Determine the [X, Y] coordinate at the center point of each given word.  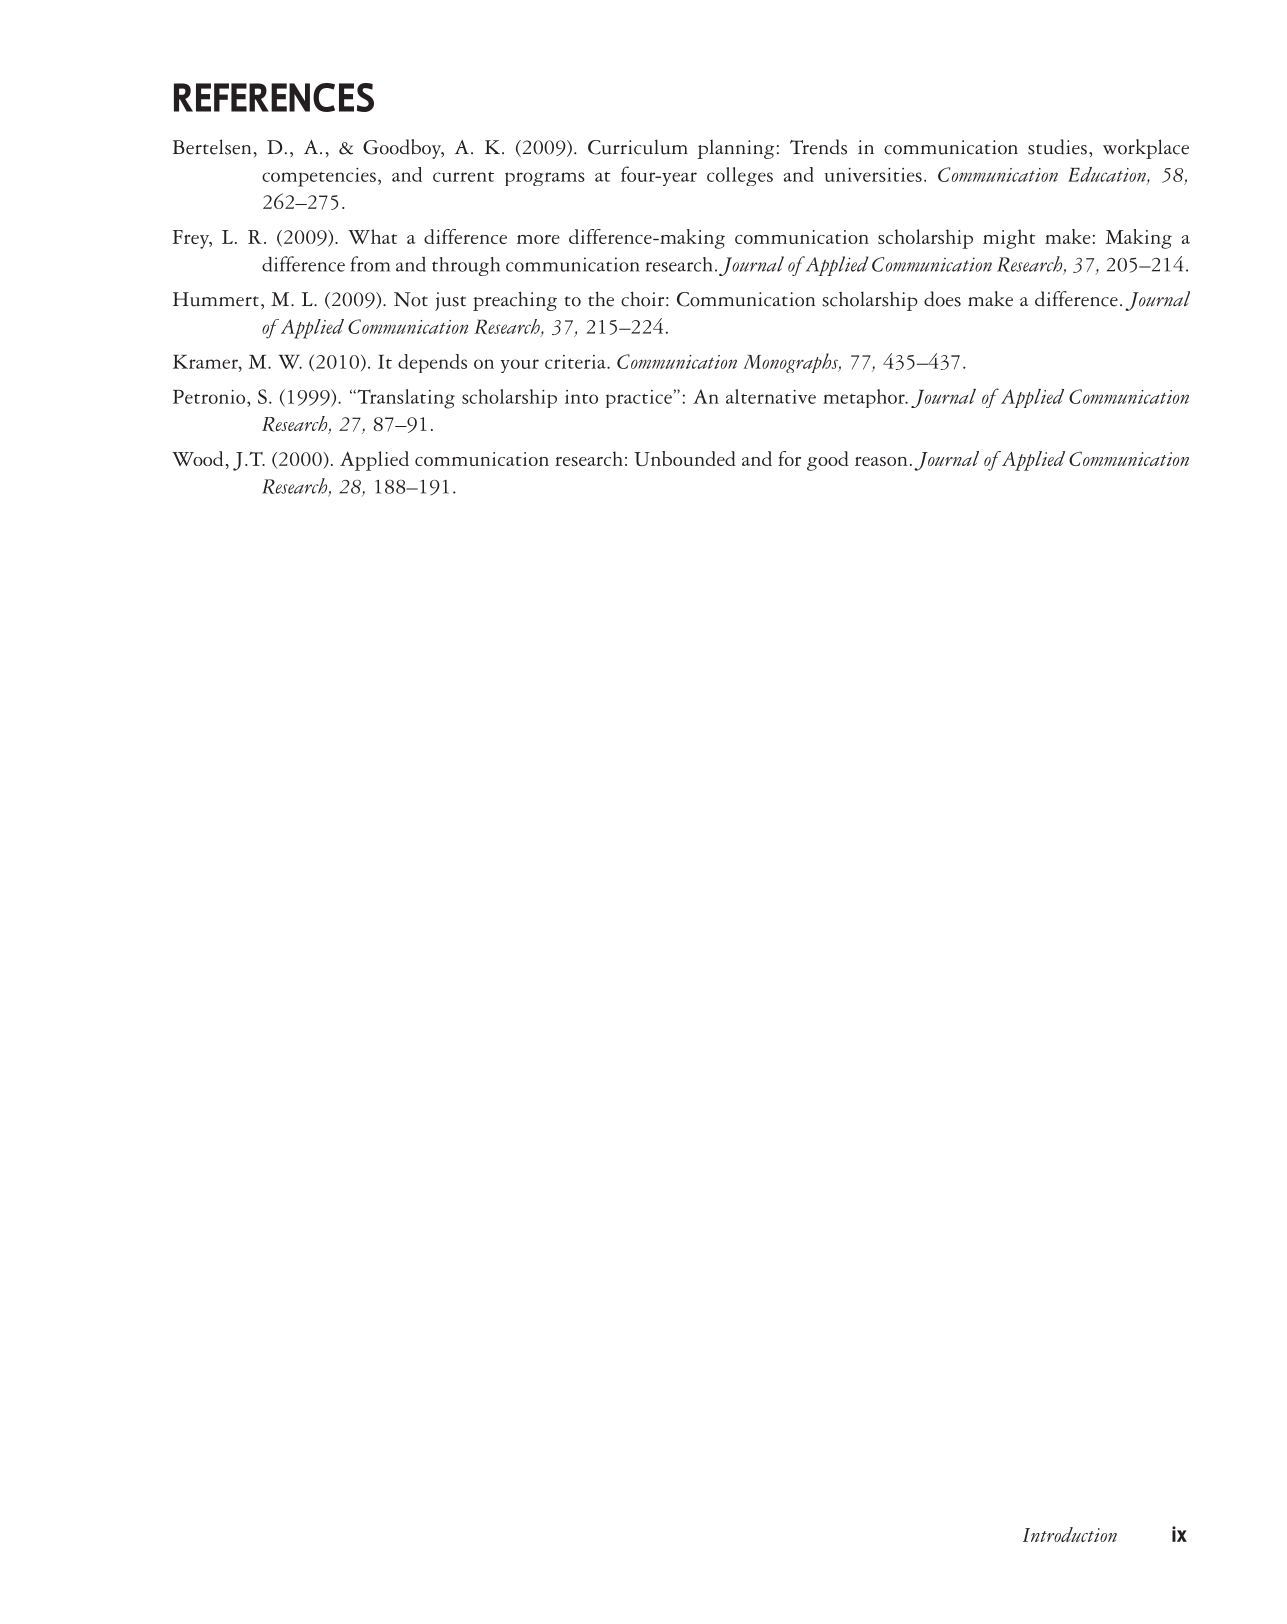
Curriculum [638, 147]
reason [881, 461]
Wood [197, 458]
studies [1057, 147]
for [789, 458]
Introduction [1070, 1534]
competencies [319, 177]
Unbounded [685, 458]
